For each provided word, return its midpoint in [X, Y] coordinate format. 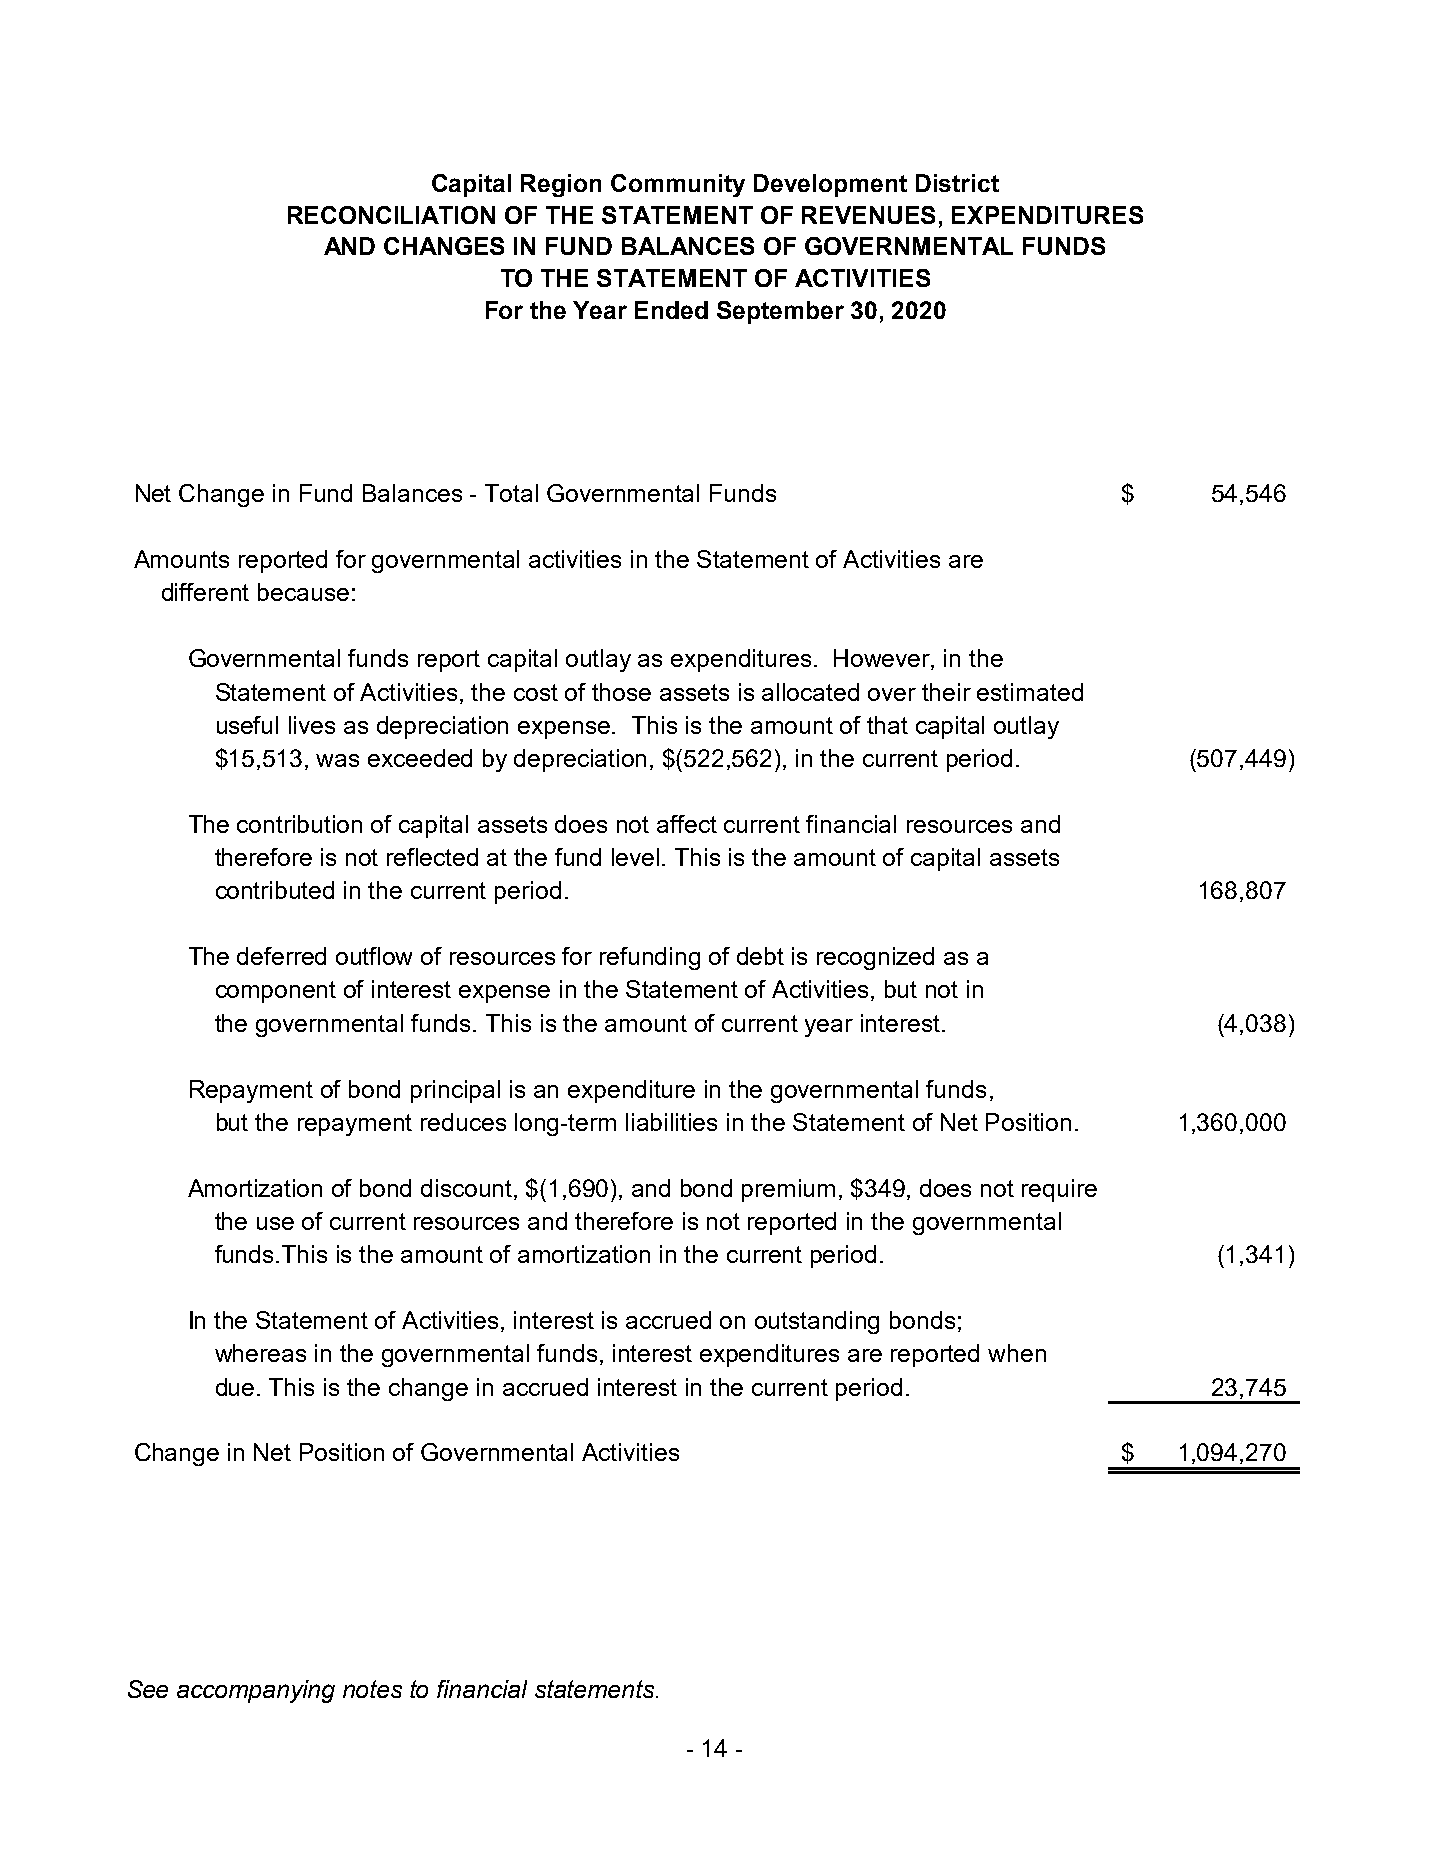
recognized [875, 958]
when [1017, 1353]
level [635, 857]
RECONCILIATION [391, 215]
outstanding [817, 1322]
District [957, 183]
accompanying [256, 1691]
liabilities [671, 1122]
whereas [260, 1353]
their [946, 692]
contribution [299, 824]
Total [511, 493]
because [303, 592]
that [887, 725]
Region [561, 185]
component [276, 992]
